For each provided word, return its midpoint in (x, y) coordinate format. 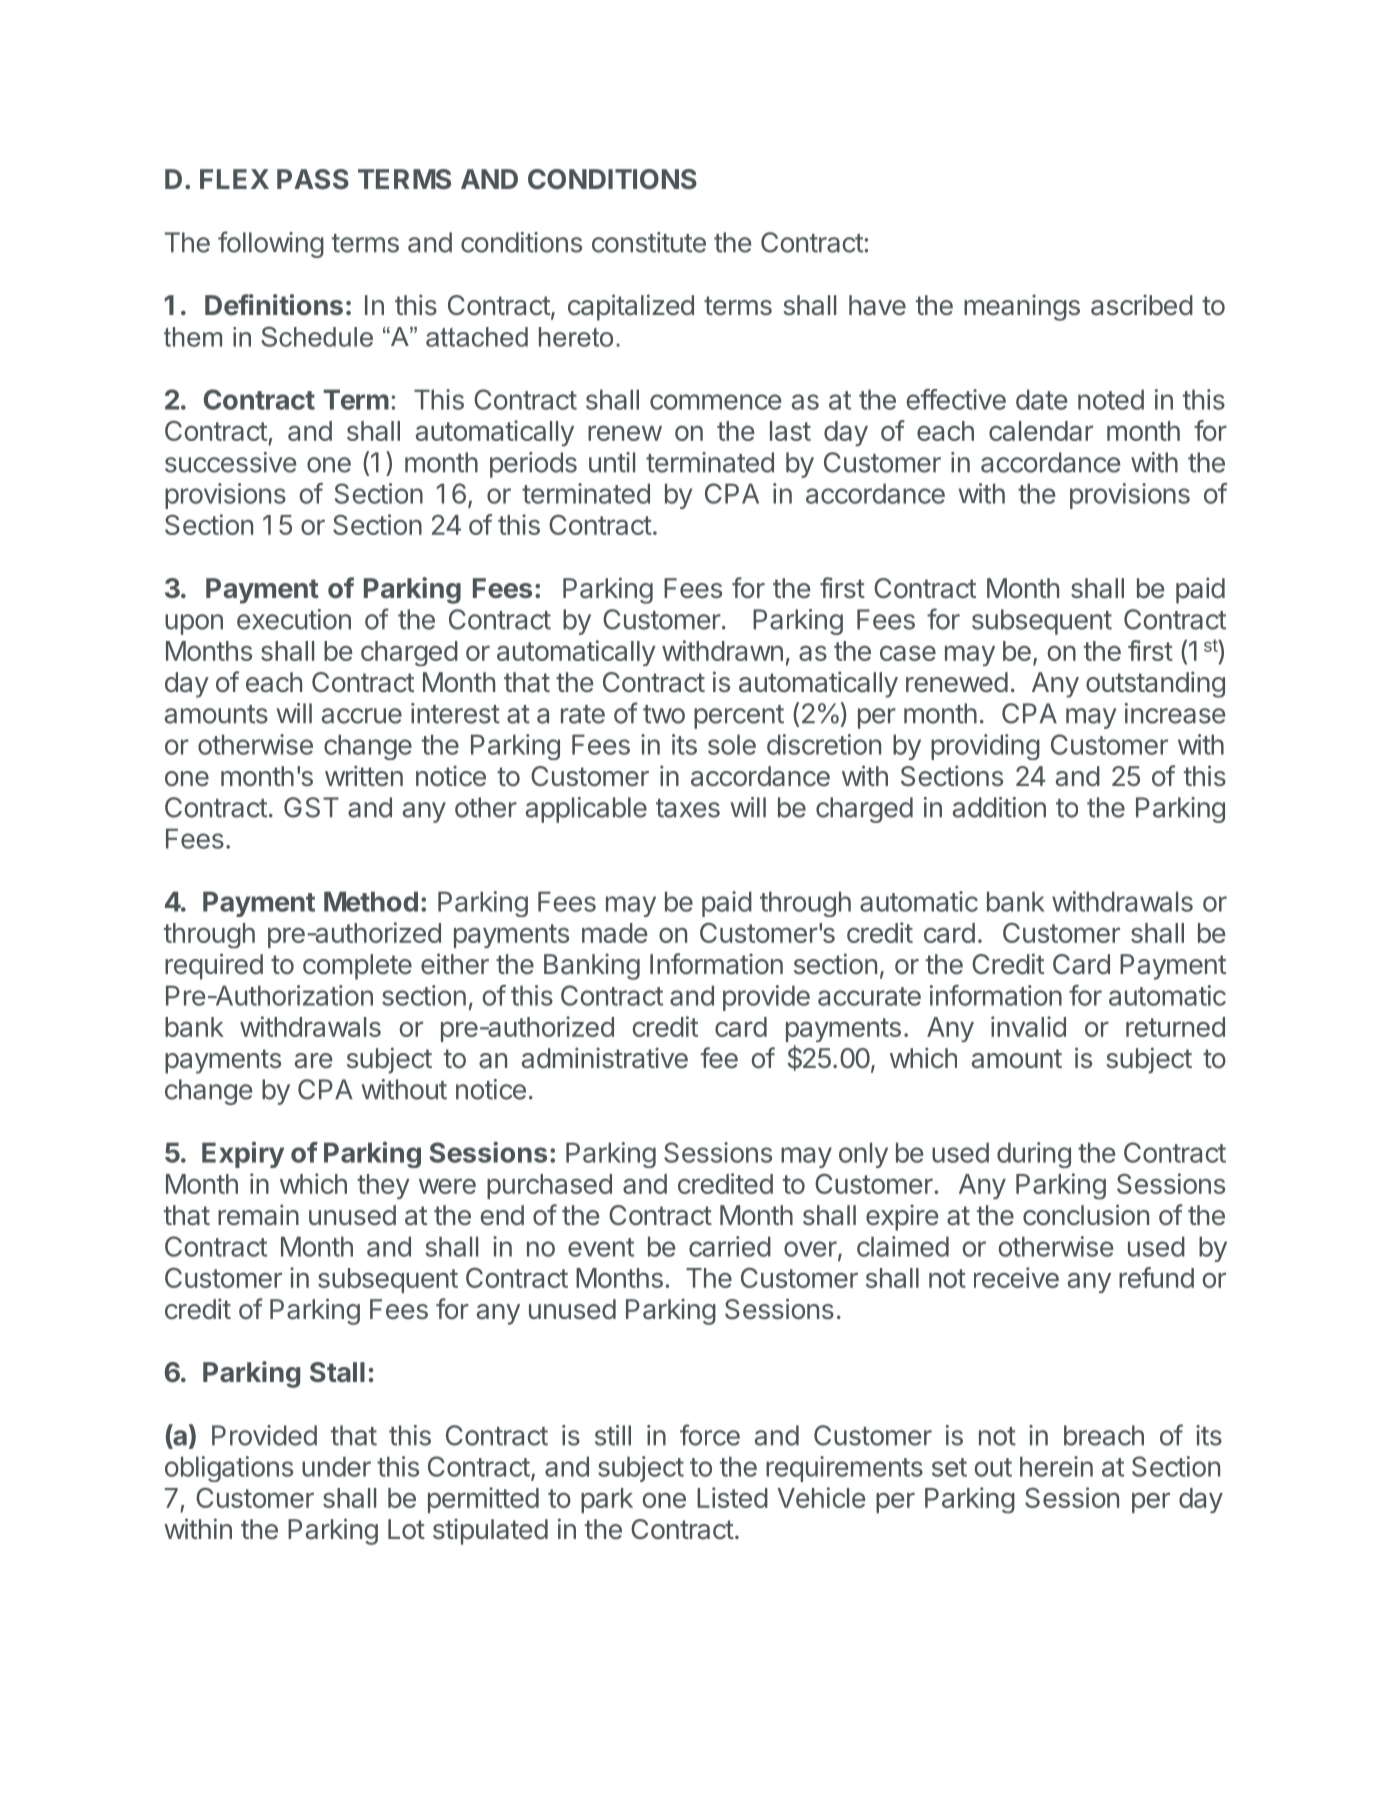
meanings (1022, 307)
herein (1056, 1466)
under (336, 1466)
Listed (732, 1497)
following (271, 244)
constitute (649, 242)
